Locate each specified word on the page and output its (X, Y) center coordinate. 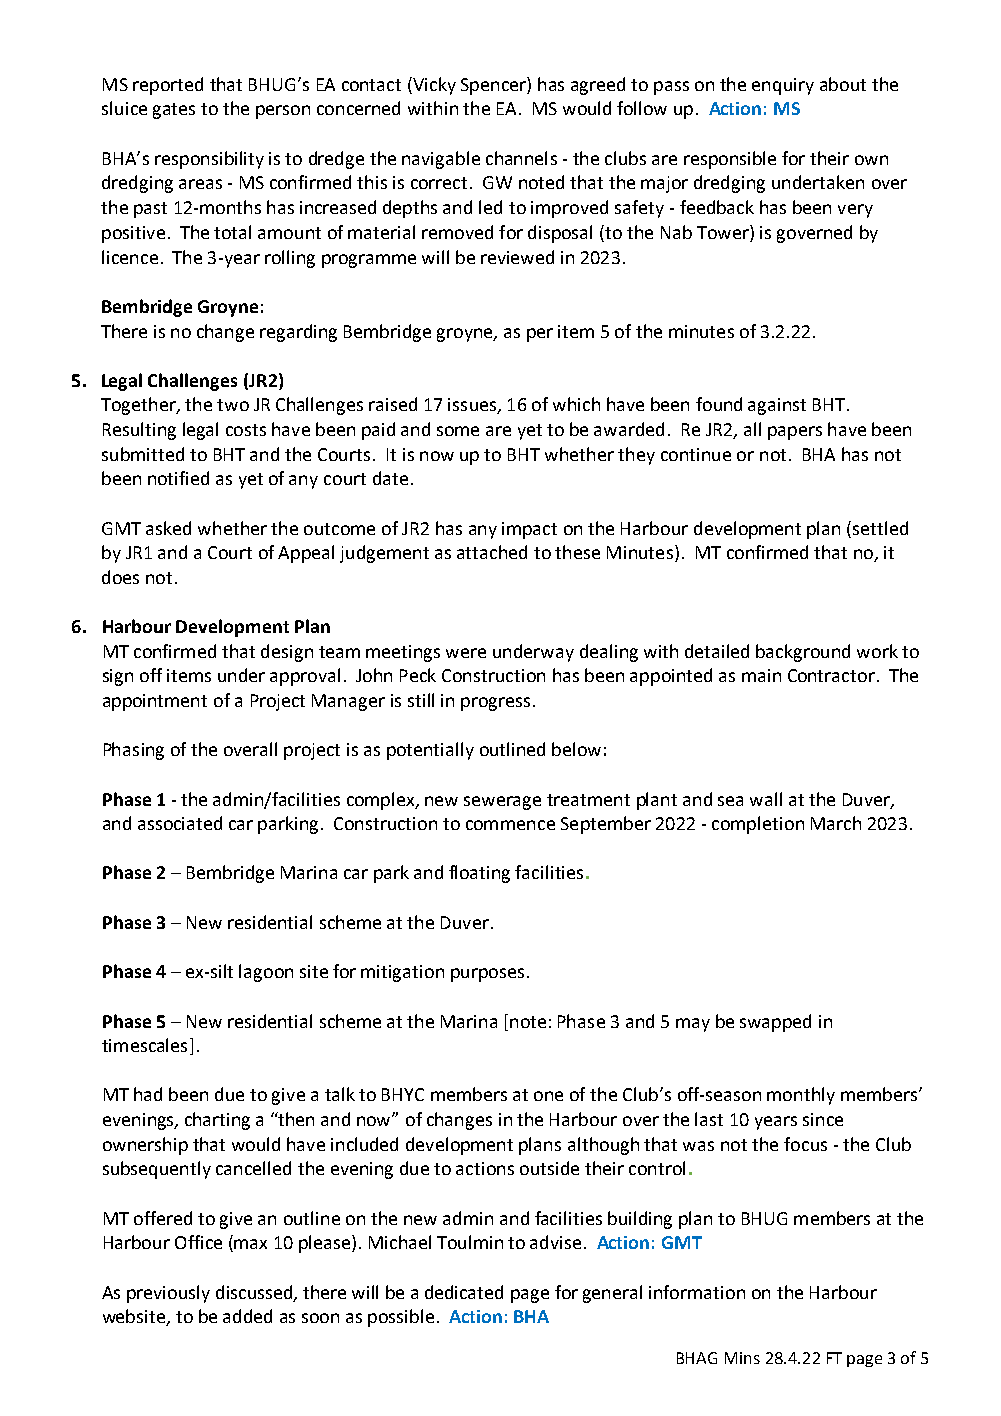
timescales (144, 1045)
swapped (775, 1023)
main (761, 675)
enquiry (783, 86)
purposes (487, 975)
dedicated (464, 1292)
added (247, 1316)
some (458, 431)
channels (521, 158)
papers (795, 433)
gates (174, 111)
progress (495, 704)
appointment (155, 702)
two (233, 405)
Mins (742, 1358)
